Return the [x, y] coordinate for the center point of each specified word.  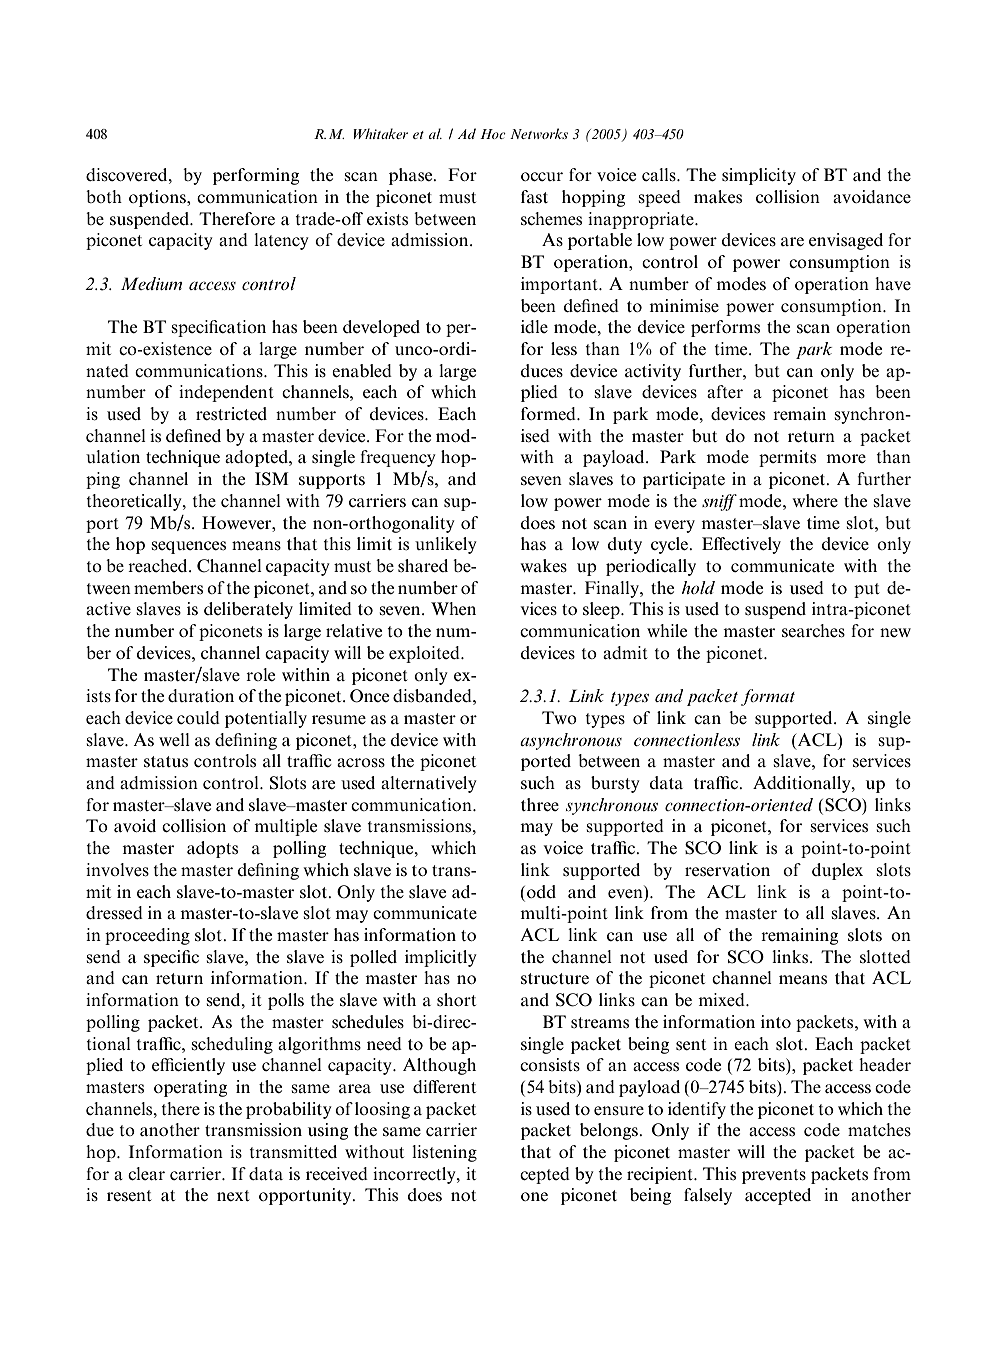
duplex [837, 871]
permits [787, 458]
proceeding [147, 936]
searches [813, 631]
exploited [425, 654]
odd [541, 891]
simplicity [759, 176]
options [158, 198]
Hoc [493, 134]
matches [879, 1130]
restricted [231, 414]
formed [549, 414]
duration [201, 695]
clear [146, 1173]
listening [444, 1153]
